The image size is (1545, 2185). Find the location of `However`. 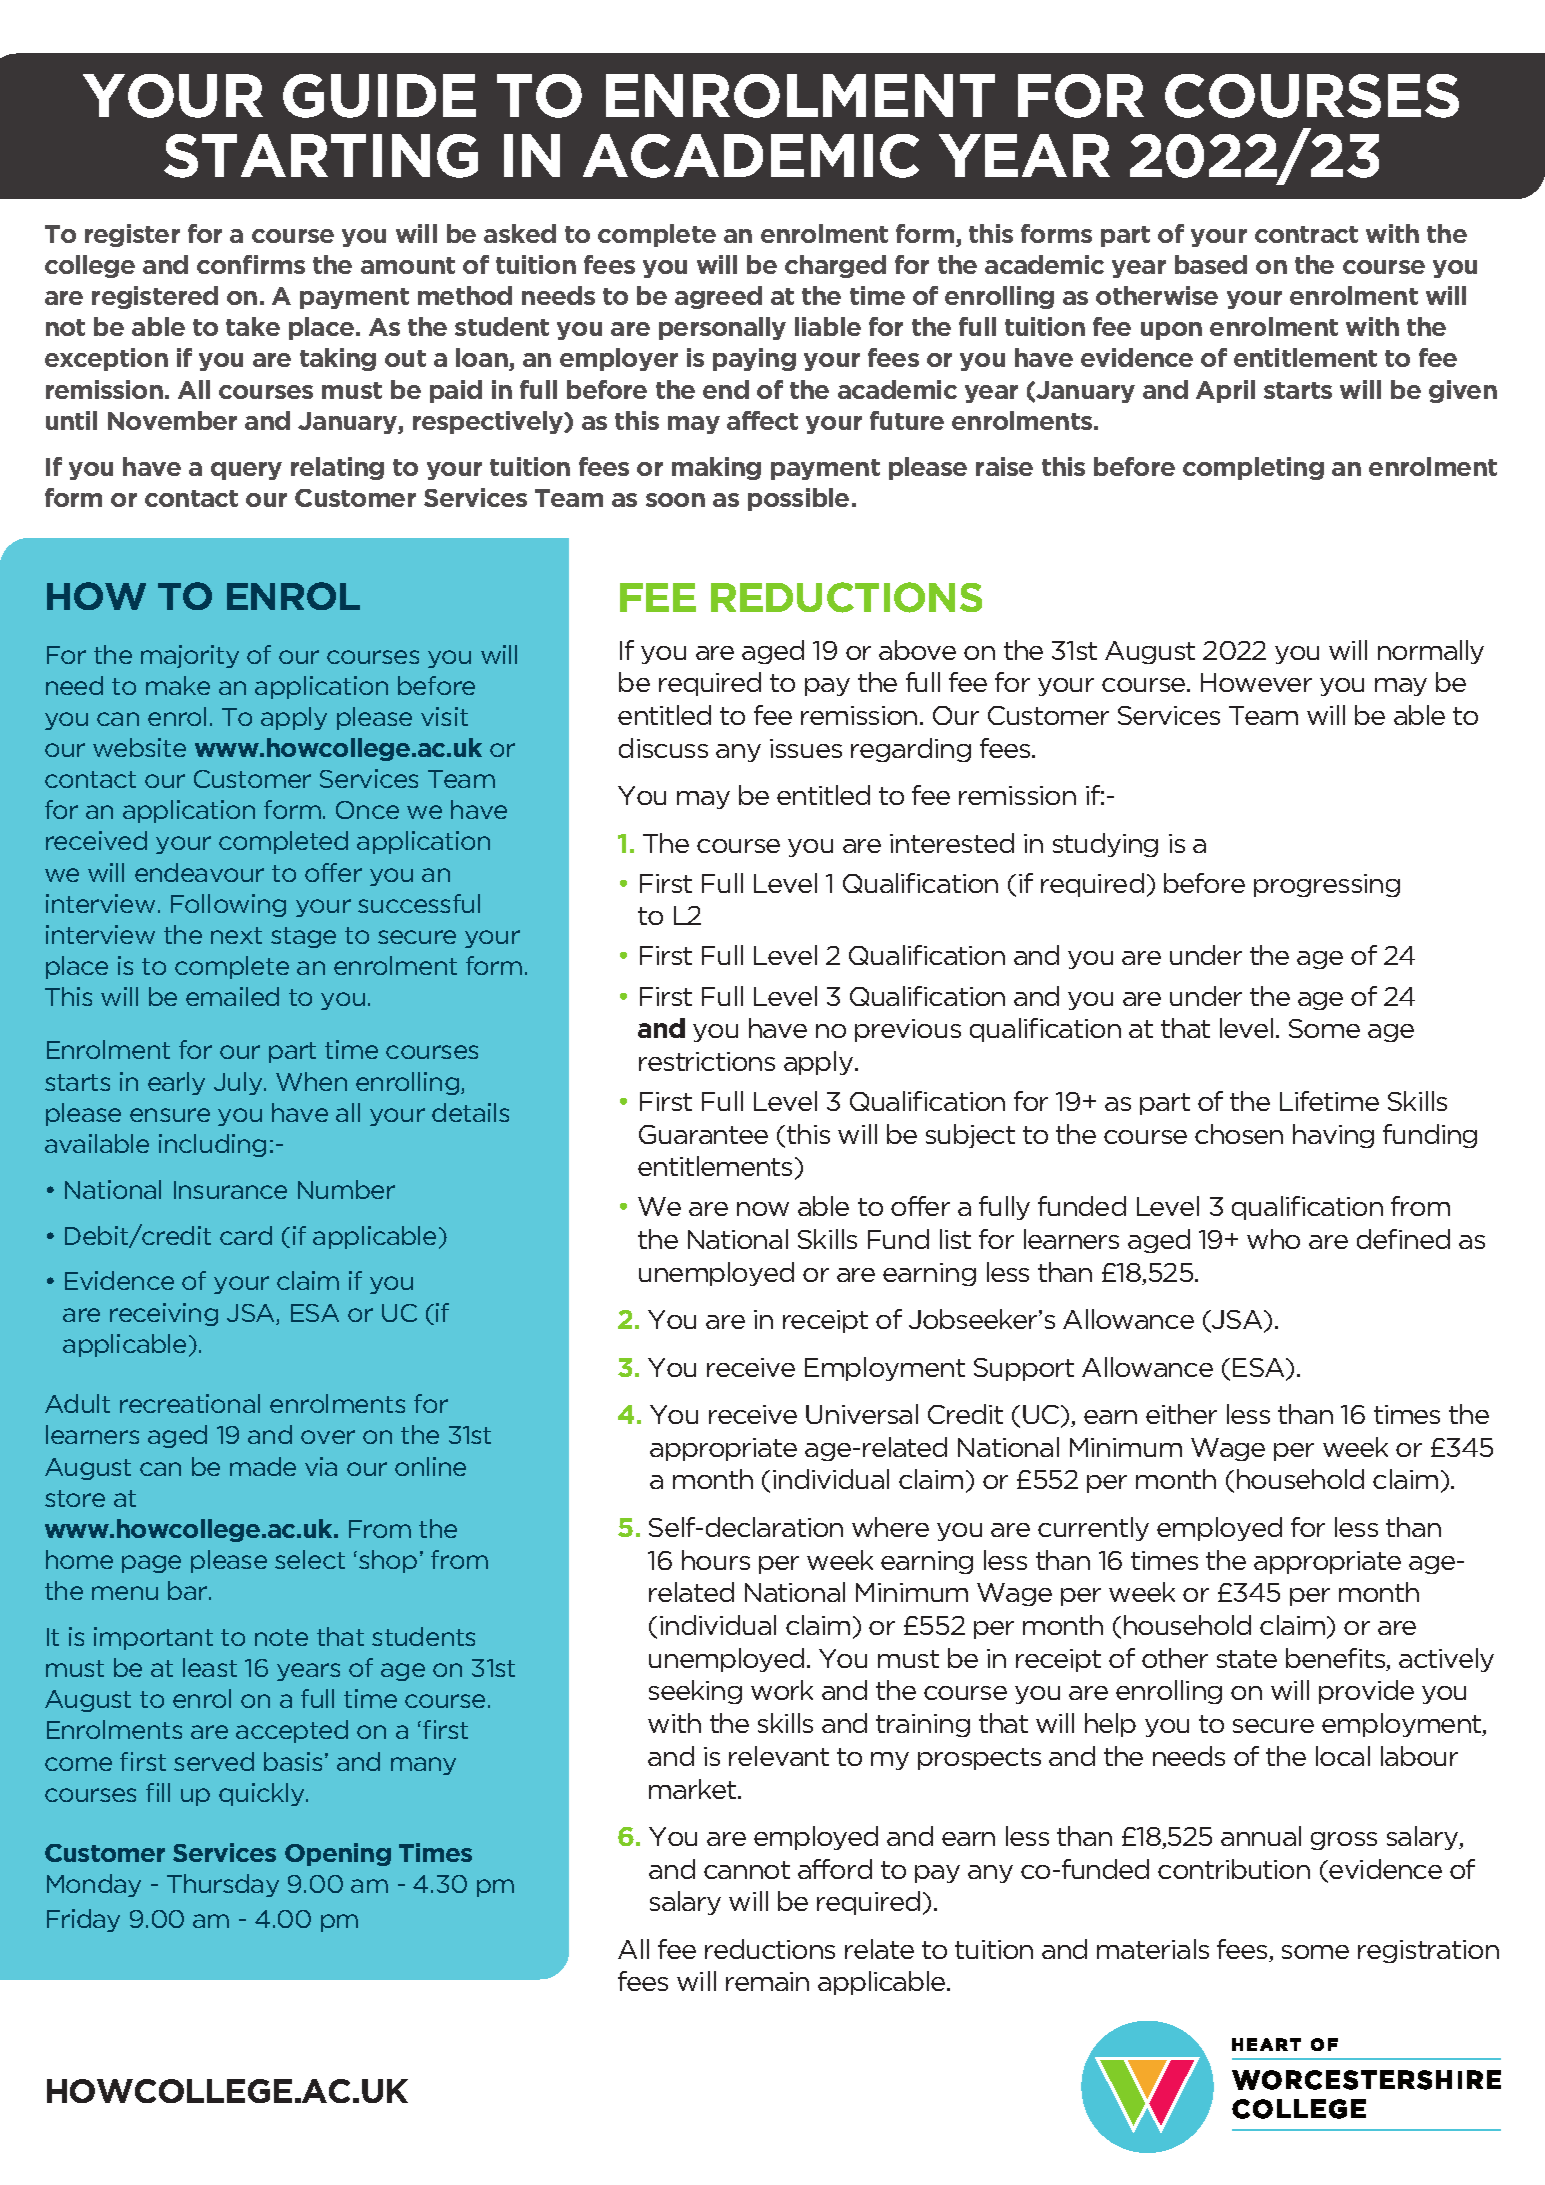

However is located at coordinates (1256, 682).
